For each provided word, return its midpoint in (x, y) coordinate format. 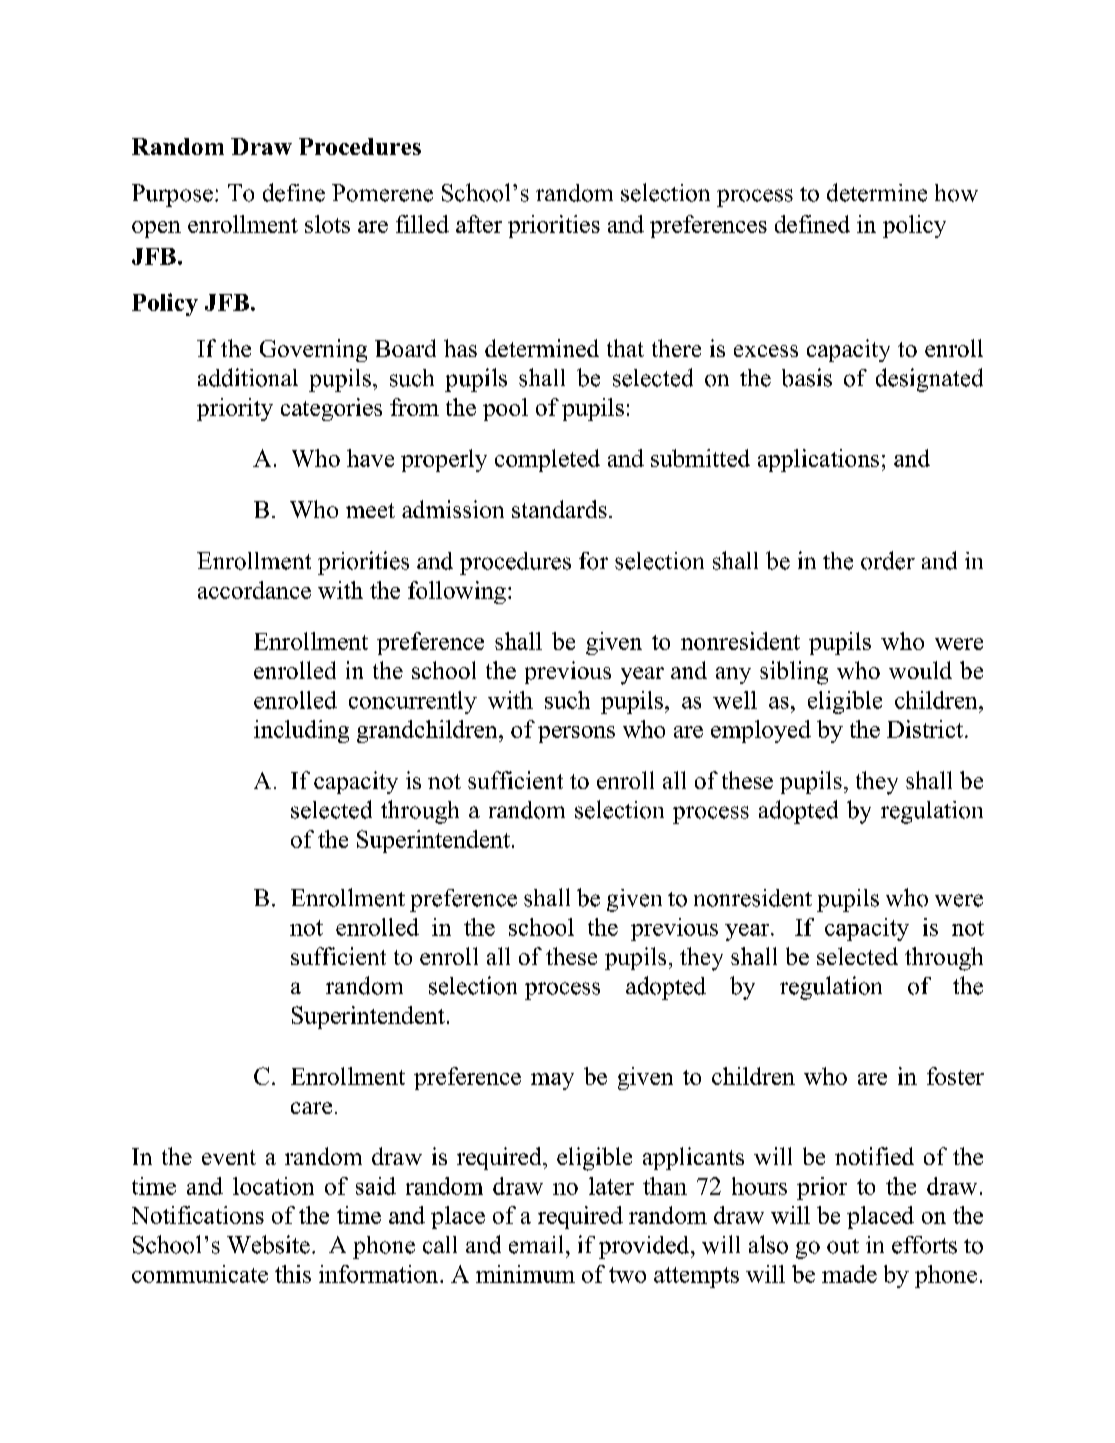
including (301, 731)
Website (268, 1244)
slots (327, 224)
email (536, 1244)
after (479, 224)
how (956, 193)
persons (576, 734)
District (925, 729)
